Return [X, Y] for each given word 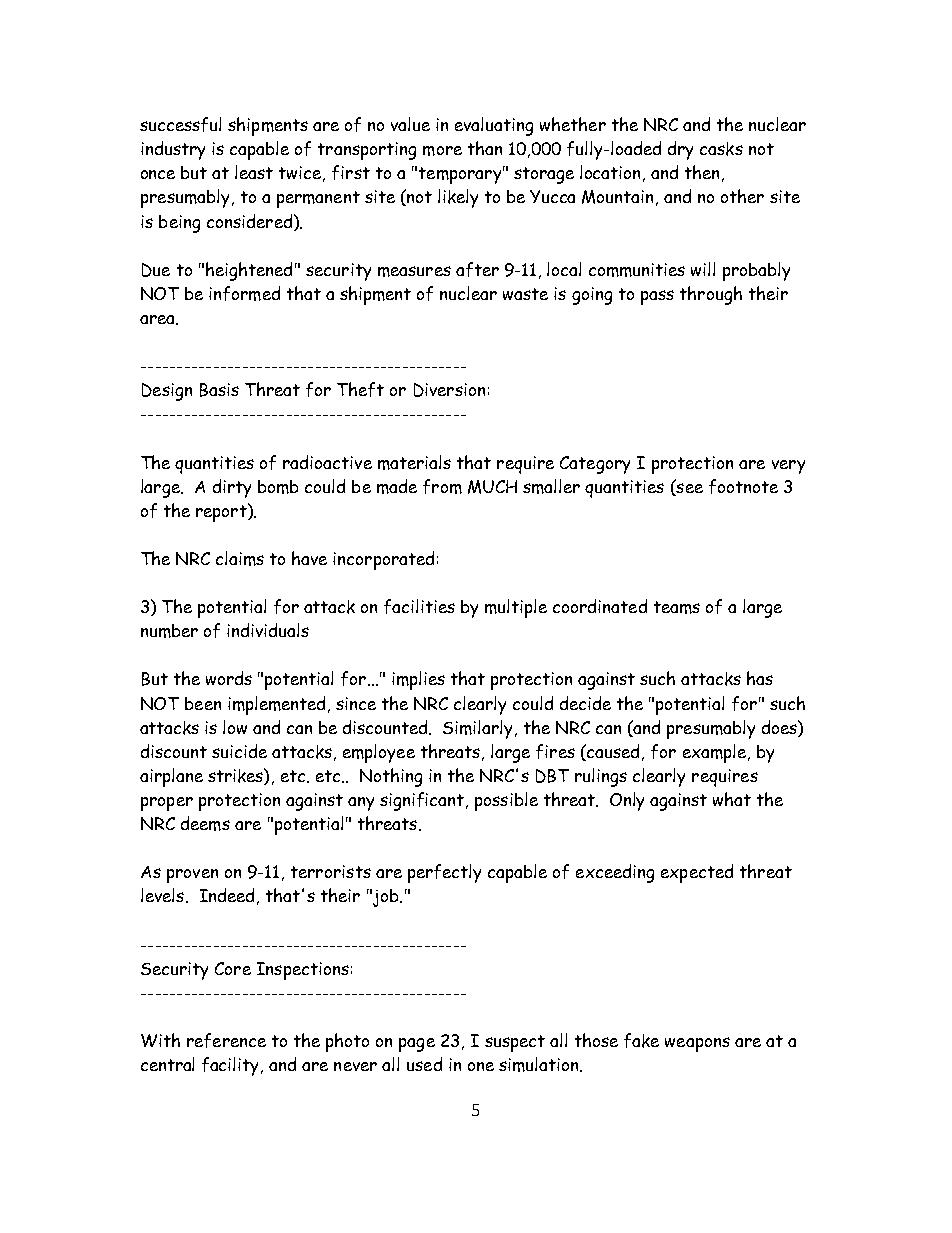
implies [418, 680]
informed [244, 293]
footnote [743, 486]
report [222, 512]
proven [192, 876]
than [485, 148]
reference [226, 1040]
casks [721, 149]
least [254, 172]
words [229, 678]
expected [697, 873]
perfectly [444, 873]
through [711, 295]
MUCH [492, 487]
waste [525, 294]
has [760, 678]
